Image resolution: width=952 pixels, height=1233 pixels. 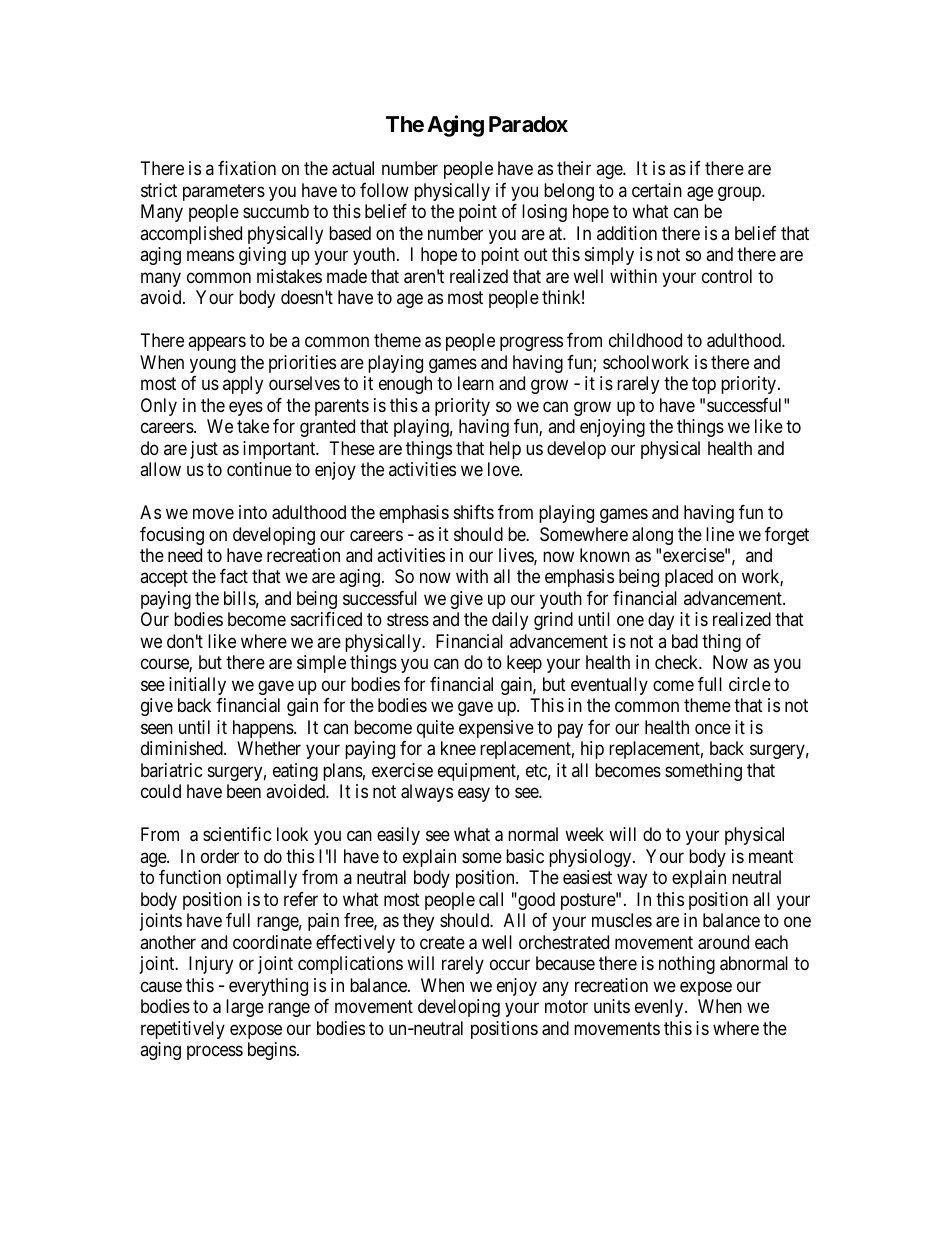 I want to click on top, so click(x=704, y=385).
